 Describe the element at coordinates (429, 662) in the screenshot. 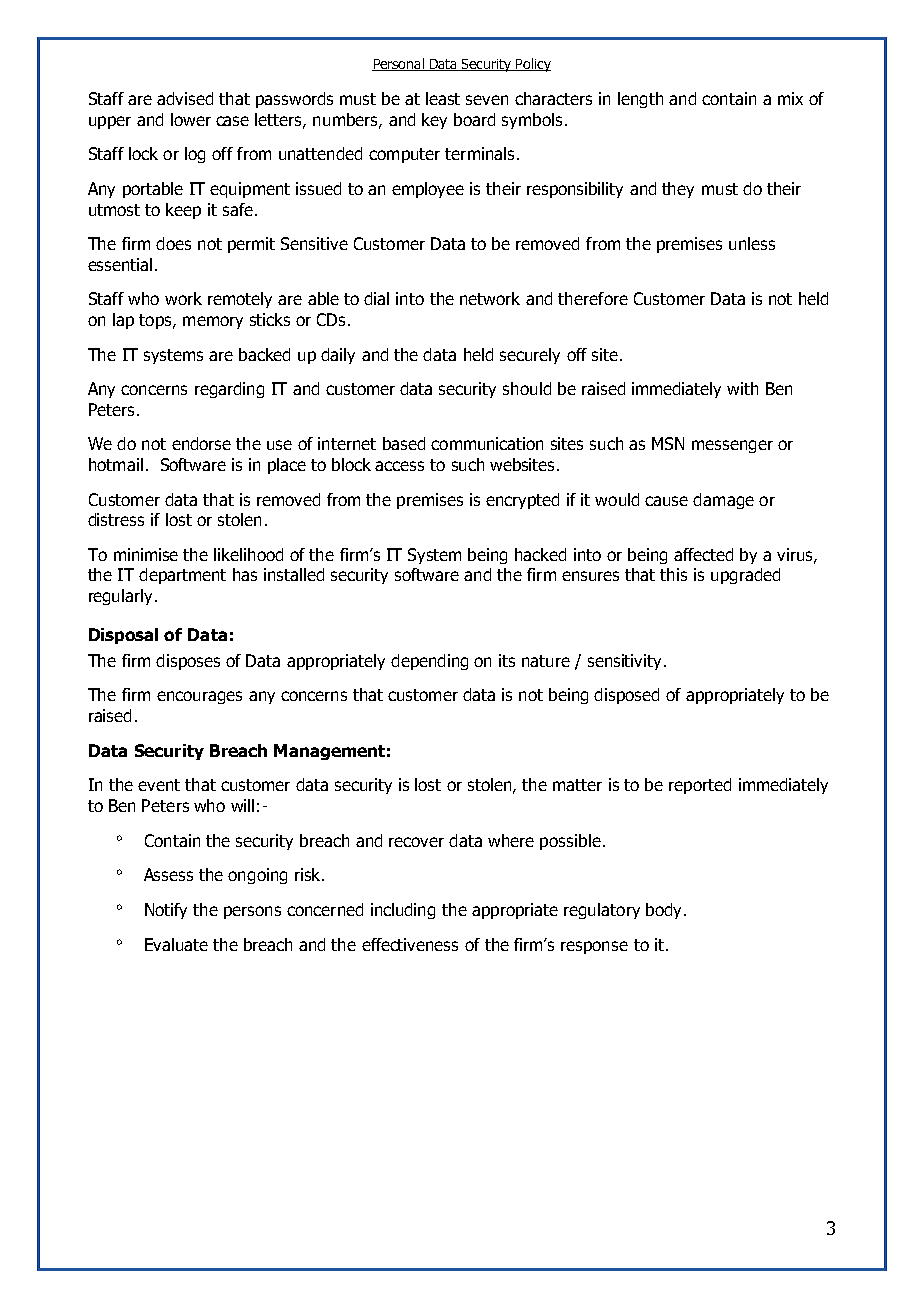

I see `depending` at that location.
